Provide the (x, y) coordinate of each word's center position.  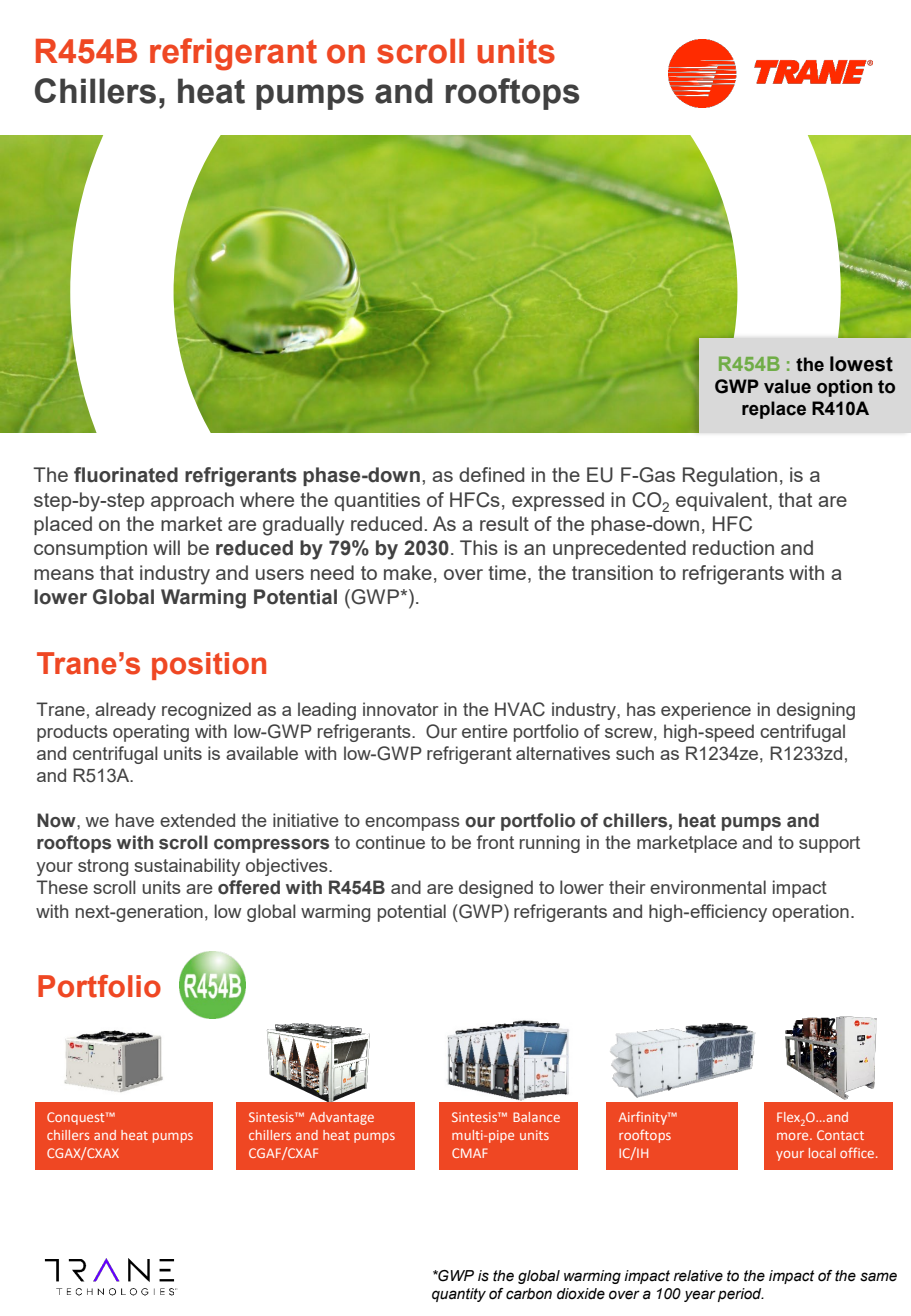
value (787, 386)
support (829, 844)
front (495, 842)
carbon (529, 1294)
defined (491, 474)
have (135, 820)
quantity (459, 1295)
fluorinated (126, 475)
